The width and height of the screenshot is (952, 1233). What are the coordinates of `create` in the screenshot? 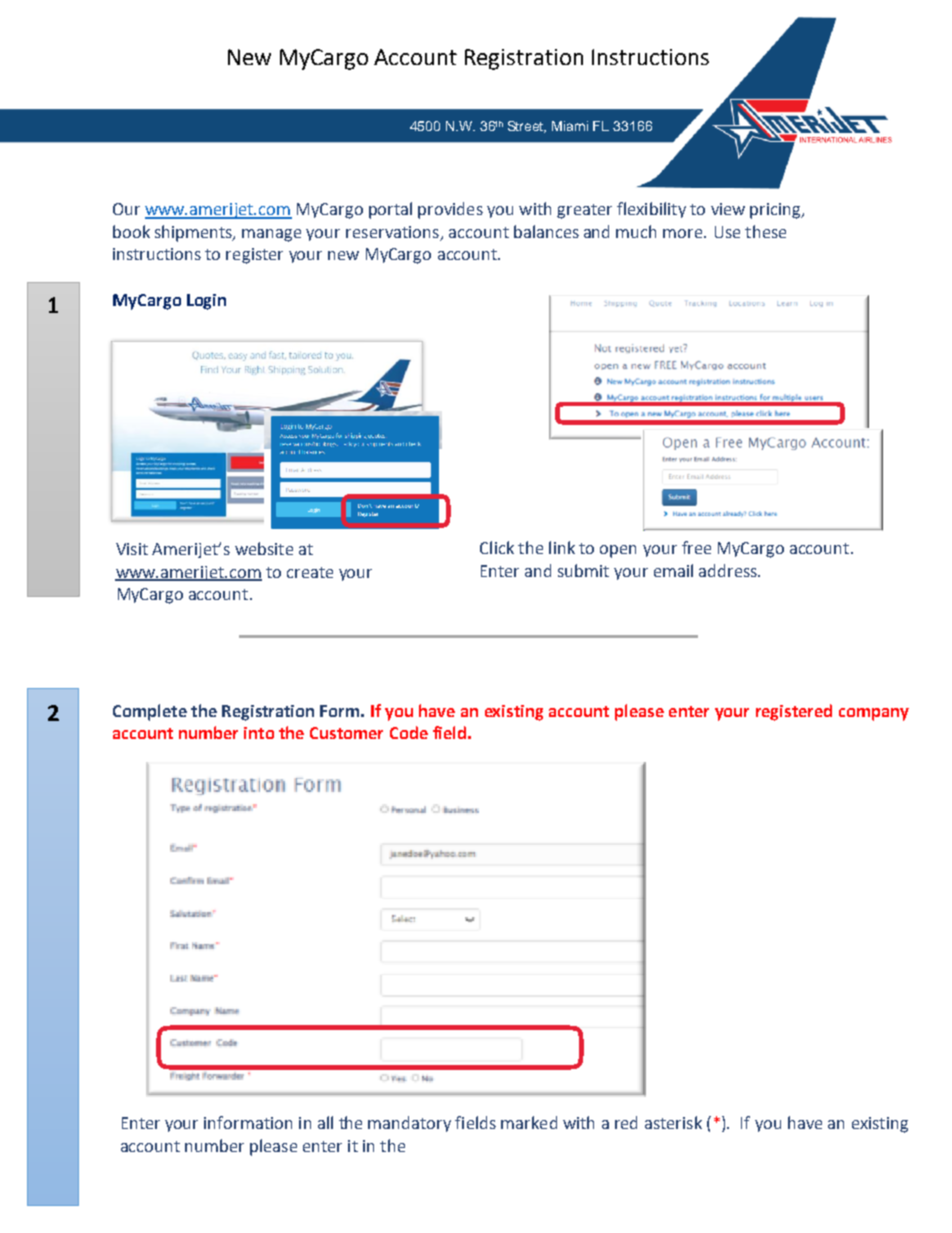 It's located at (310, 572).
